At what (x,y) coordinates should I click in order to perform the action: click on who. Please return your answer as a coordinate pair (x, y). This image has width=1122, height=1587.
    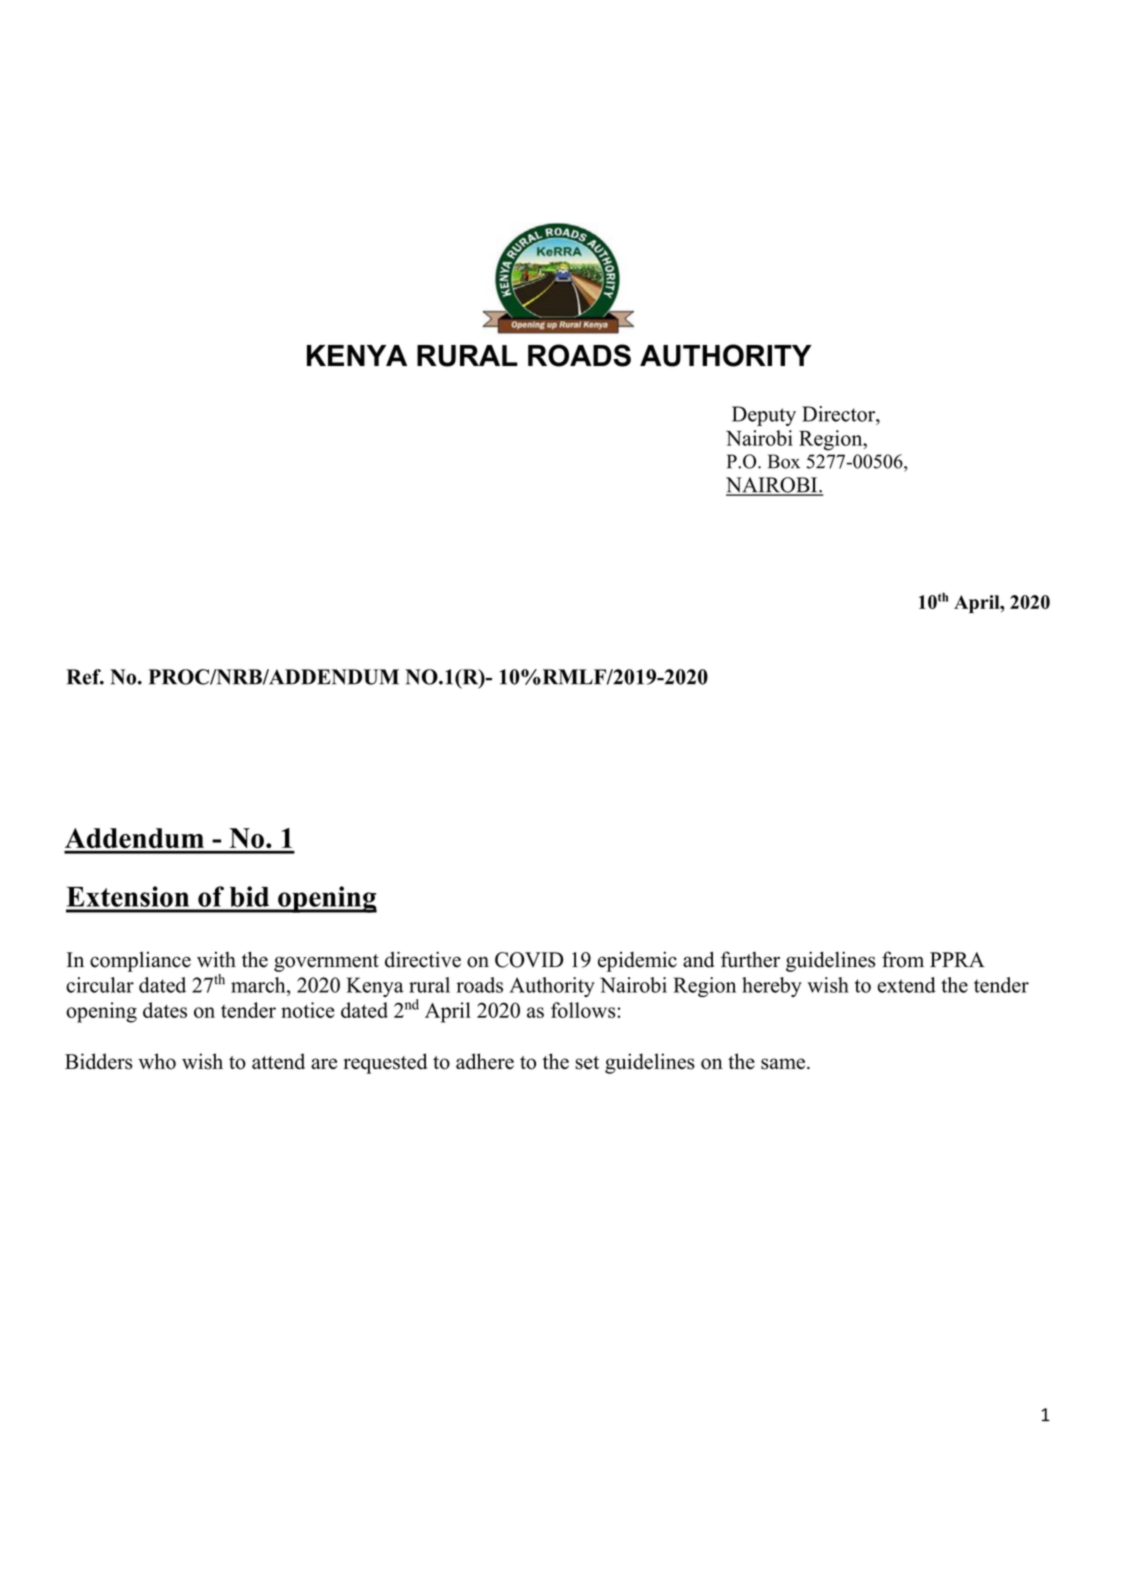
    Looking at the image, I should click on (157, 1061).
